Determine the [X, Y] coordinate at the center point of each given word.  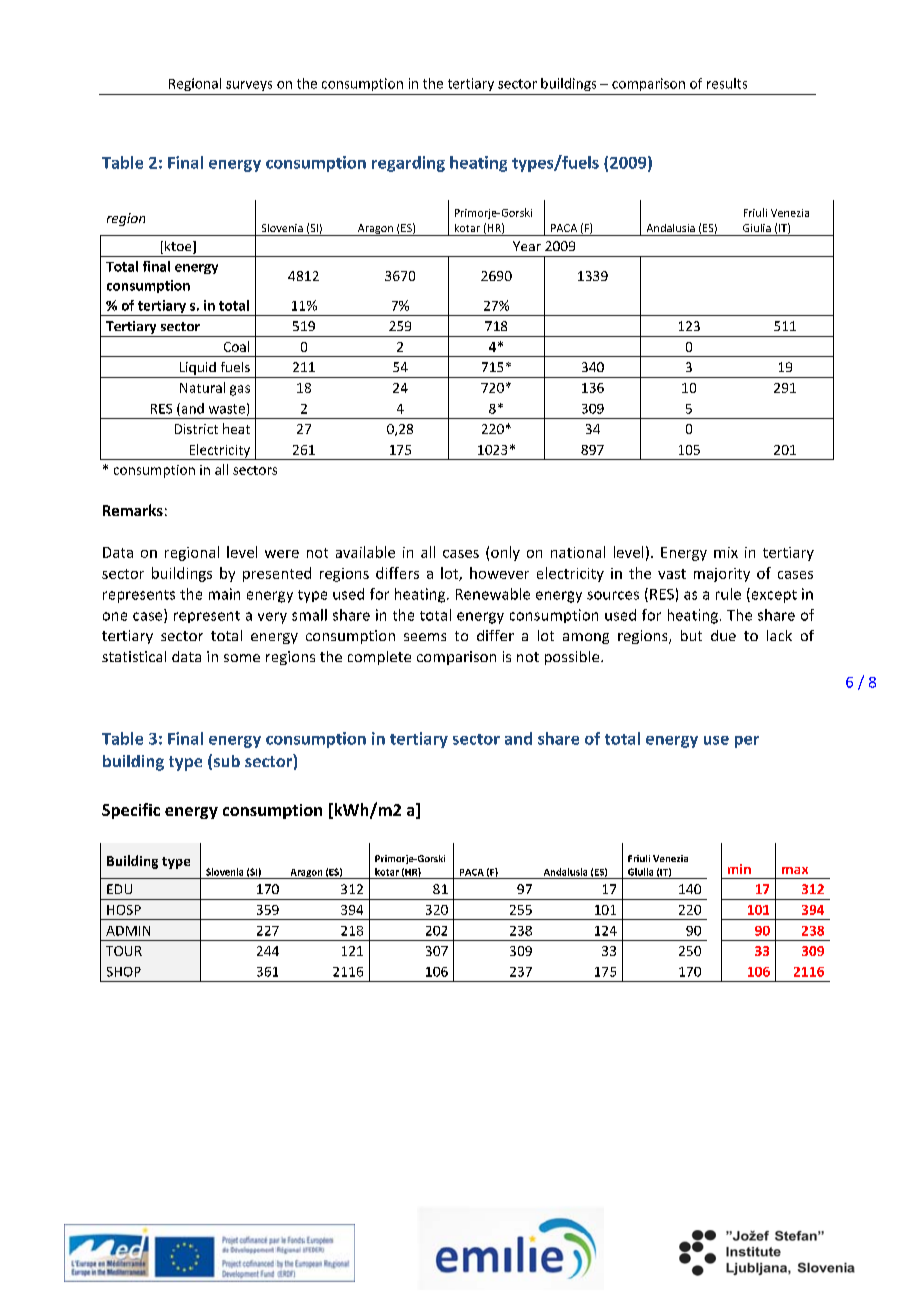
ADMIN [128, 931]
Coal [236, 346]
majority [722, 575]
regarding [408, 164]
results [727, 83]
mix [726, 552]
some [242, 658]
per [747, 742]
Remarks [133, 510]
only [505, 553]
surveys [249, 86]
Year [527, 246]
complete [379, 658]
